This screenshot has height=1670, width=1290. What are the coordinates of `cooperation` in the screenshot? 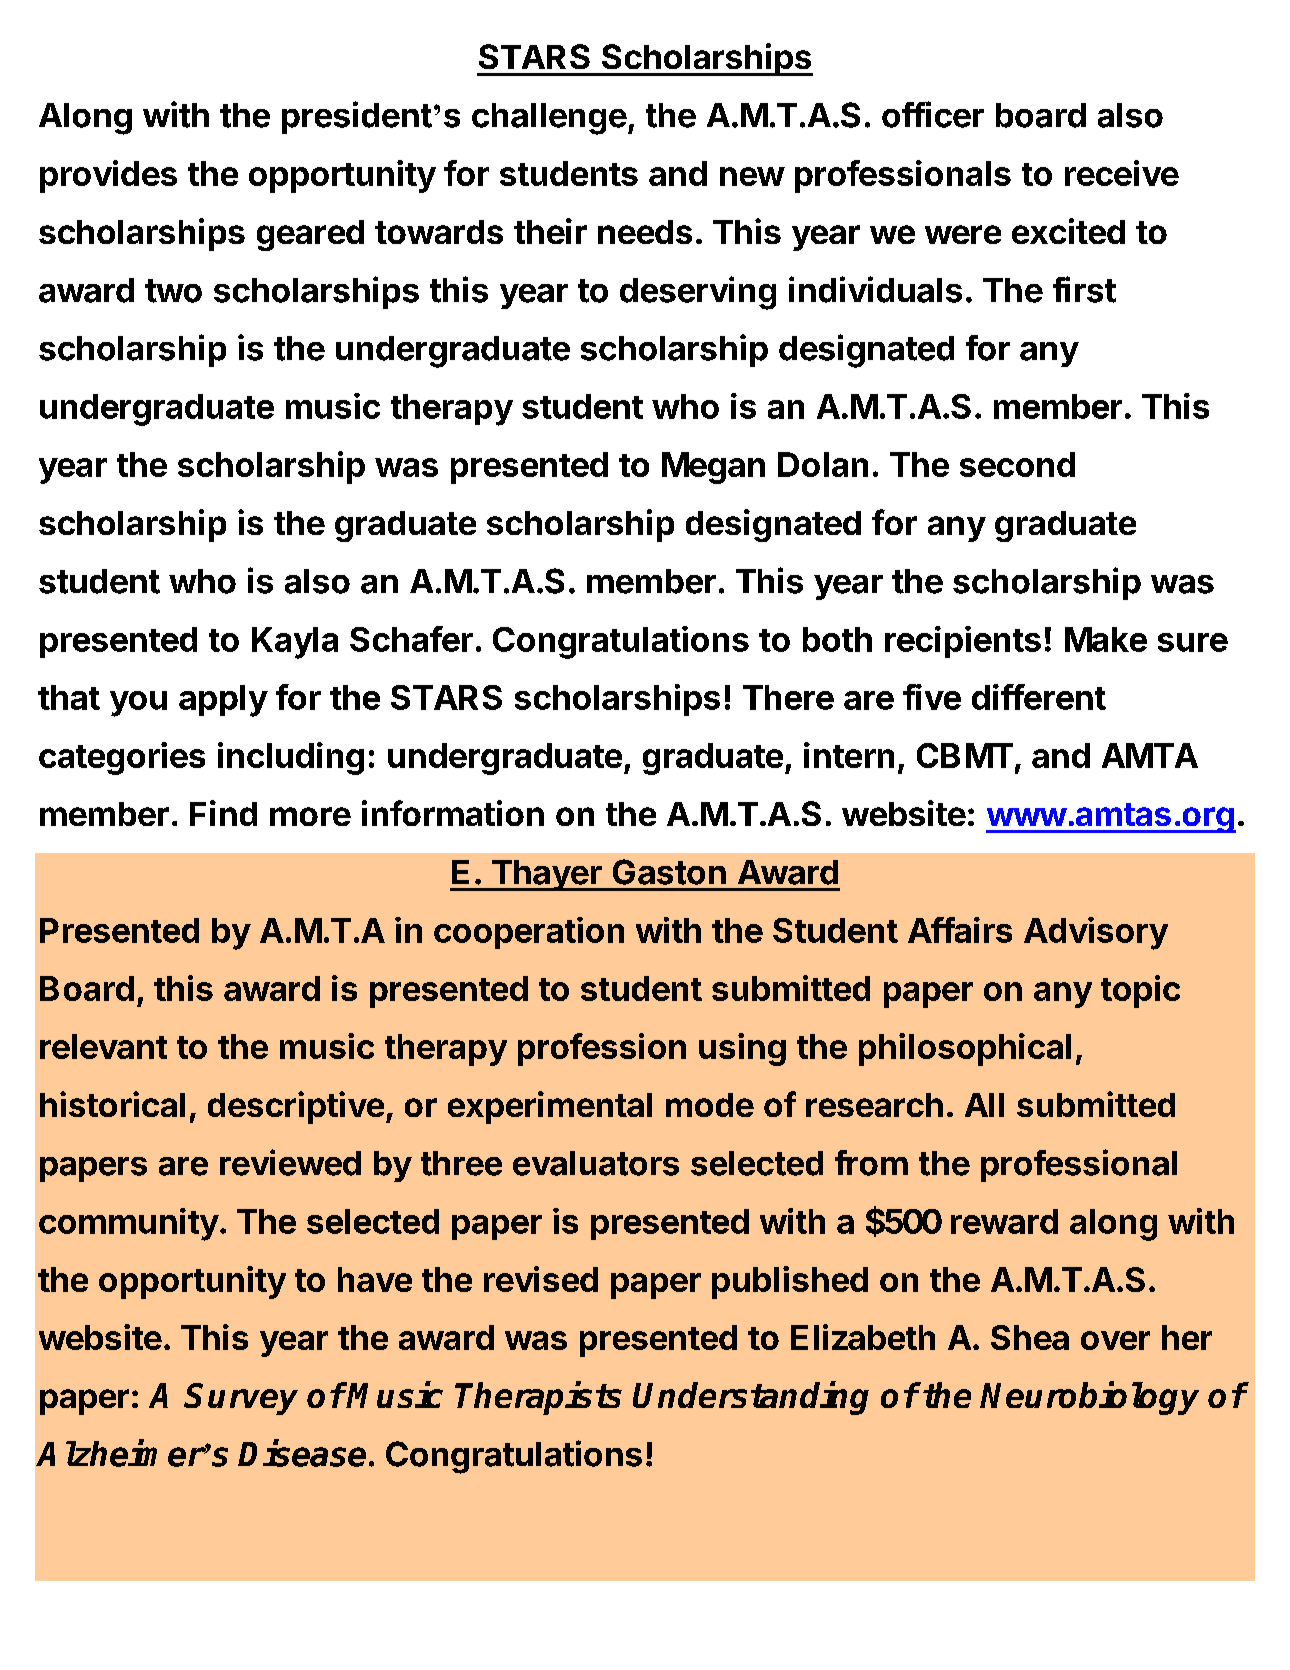 It's located at (529, 933).
